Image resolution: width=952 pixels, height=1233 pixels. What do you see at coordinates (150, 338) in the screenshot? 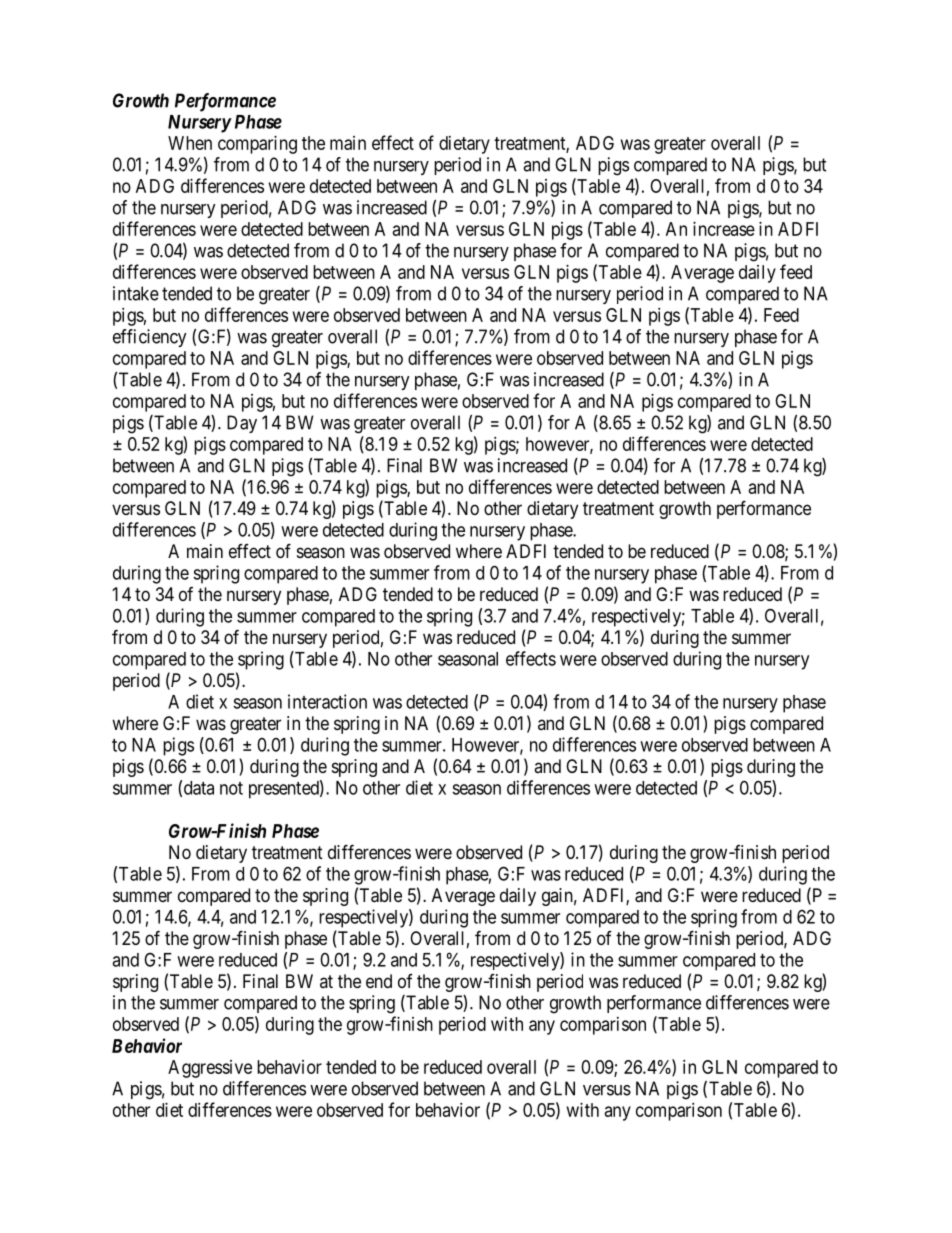
I see `efficiency` at bounding box center [150, 338].
